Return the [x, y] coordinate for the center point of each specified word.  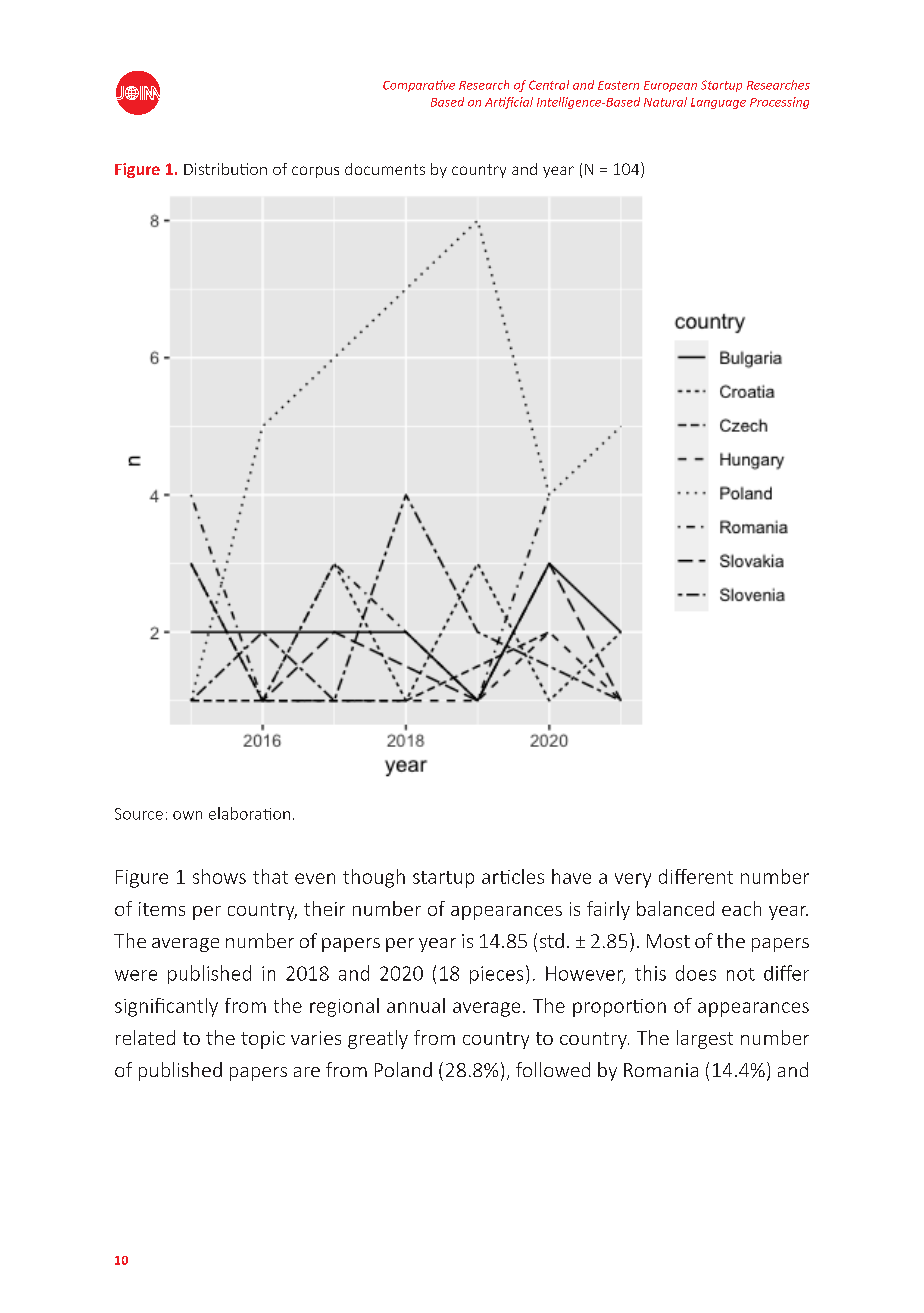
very [633, 880]
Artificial [509, 103]
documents [385, 169]
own [187, 815]
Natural [665, 102]
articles [513, 876]
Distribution [225, 169]
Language [718, 103]
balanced [675, 908]
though [374, 878]
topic [263, 1040]
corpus [315, 172]
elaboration [249, 813]
